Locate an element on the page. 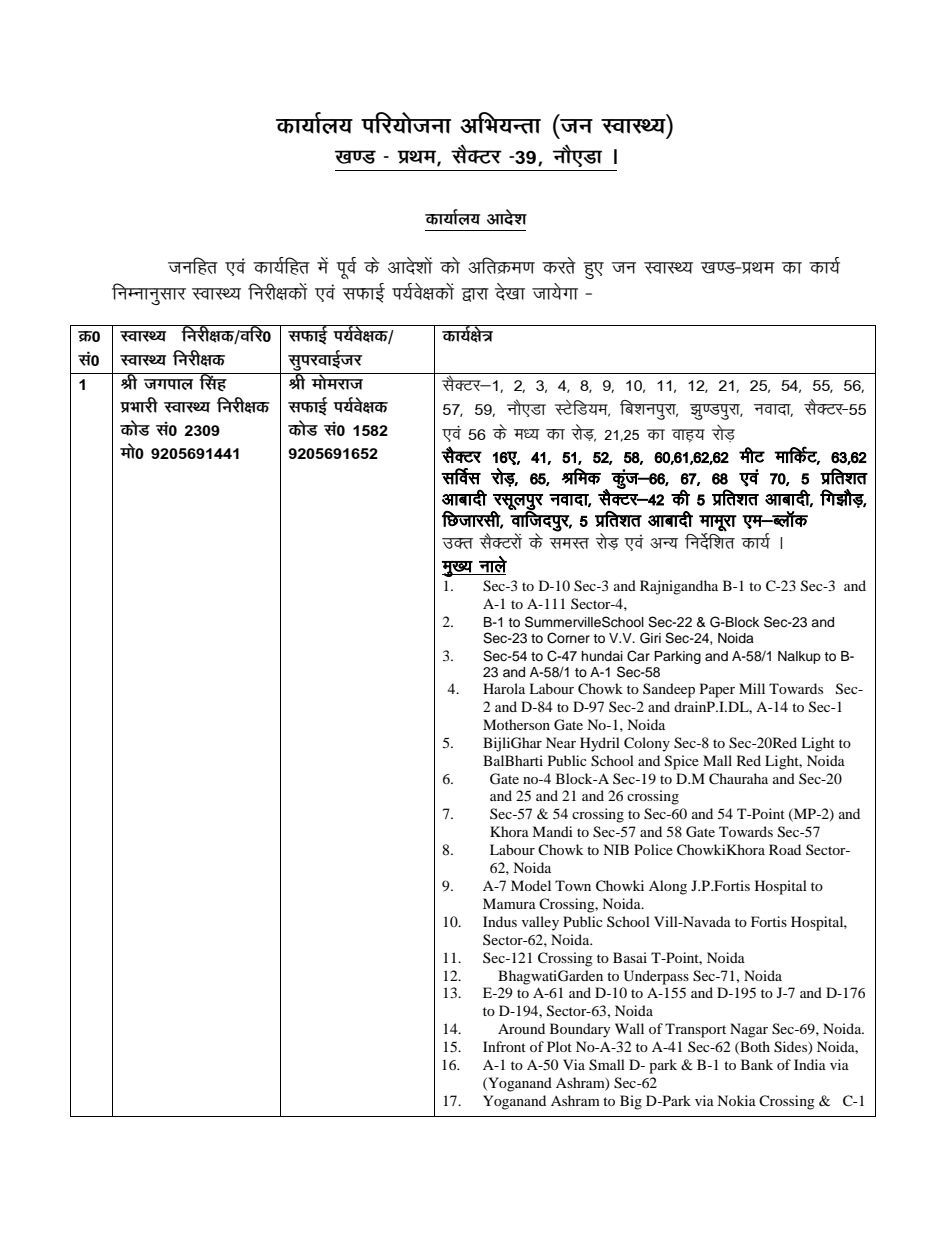 The width and height of the image is (952, 1233). Plot is located at coordinates (559, 1046).
